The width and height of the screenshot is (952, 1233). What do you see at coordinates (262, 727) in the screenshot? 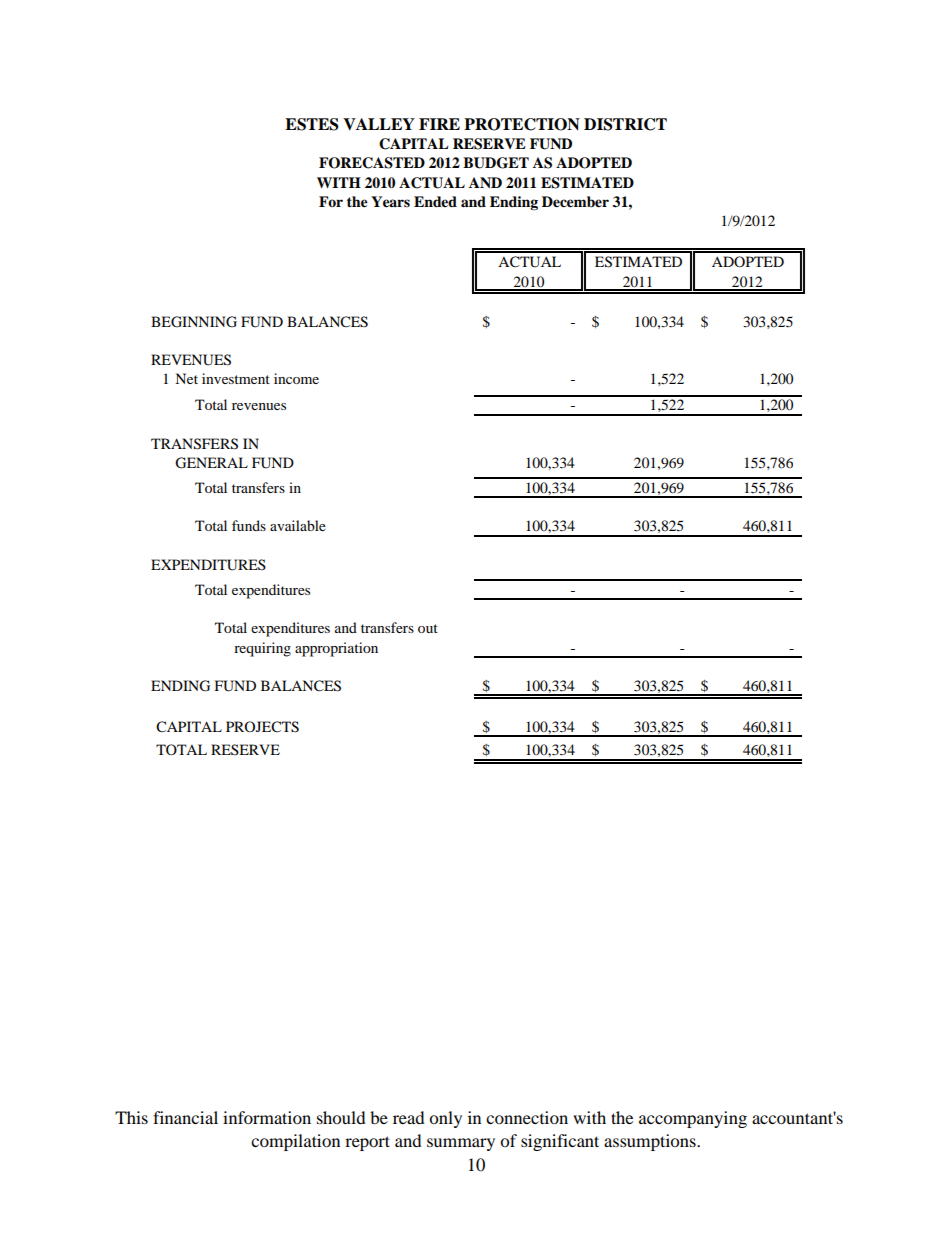
I see `PROJECTS` at bounding box center [262, 727].
